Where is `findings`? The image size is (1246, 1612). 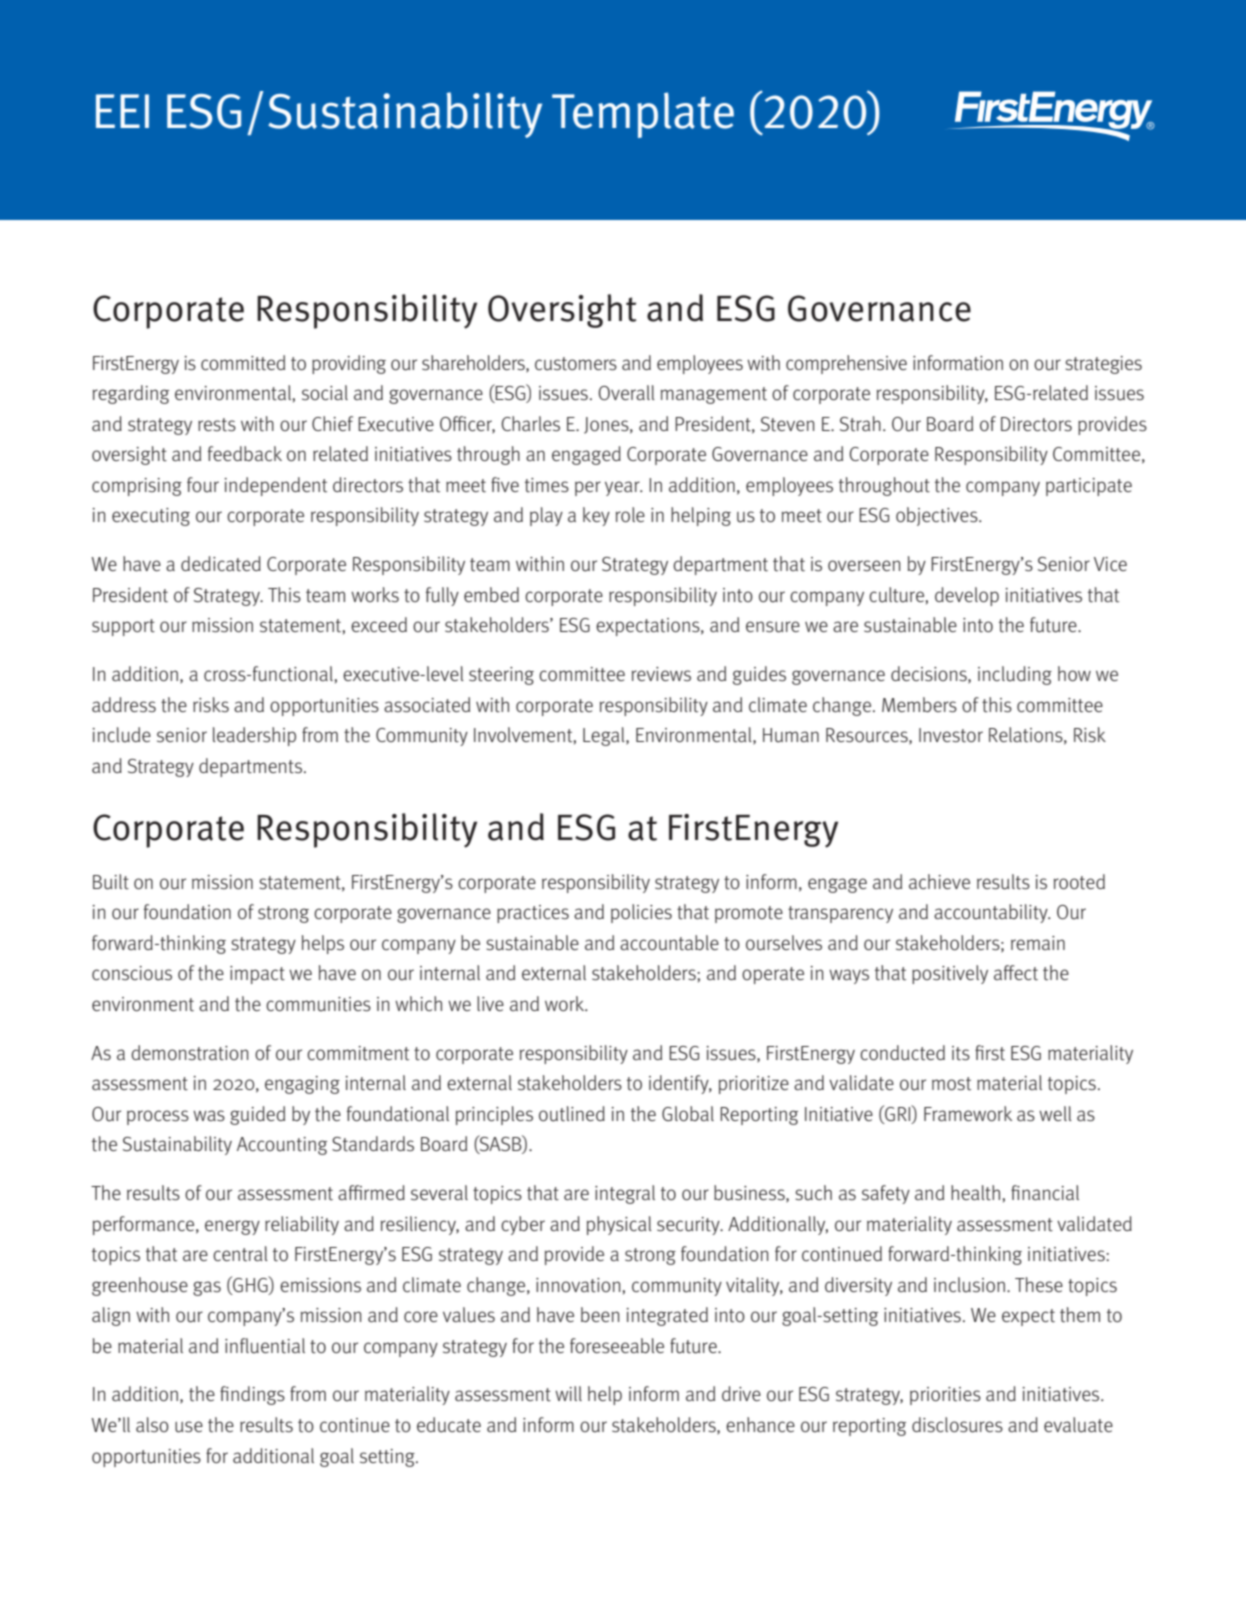
findings is located at coordinates (252, 1395).
